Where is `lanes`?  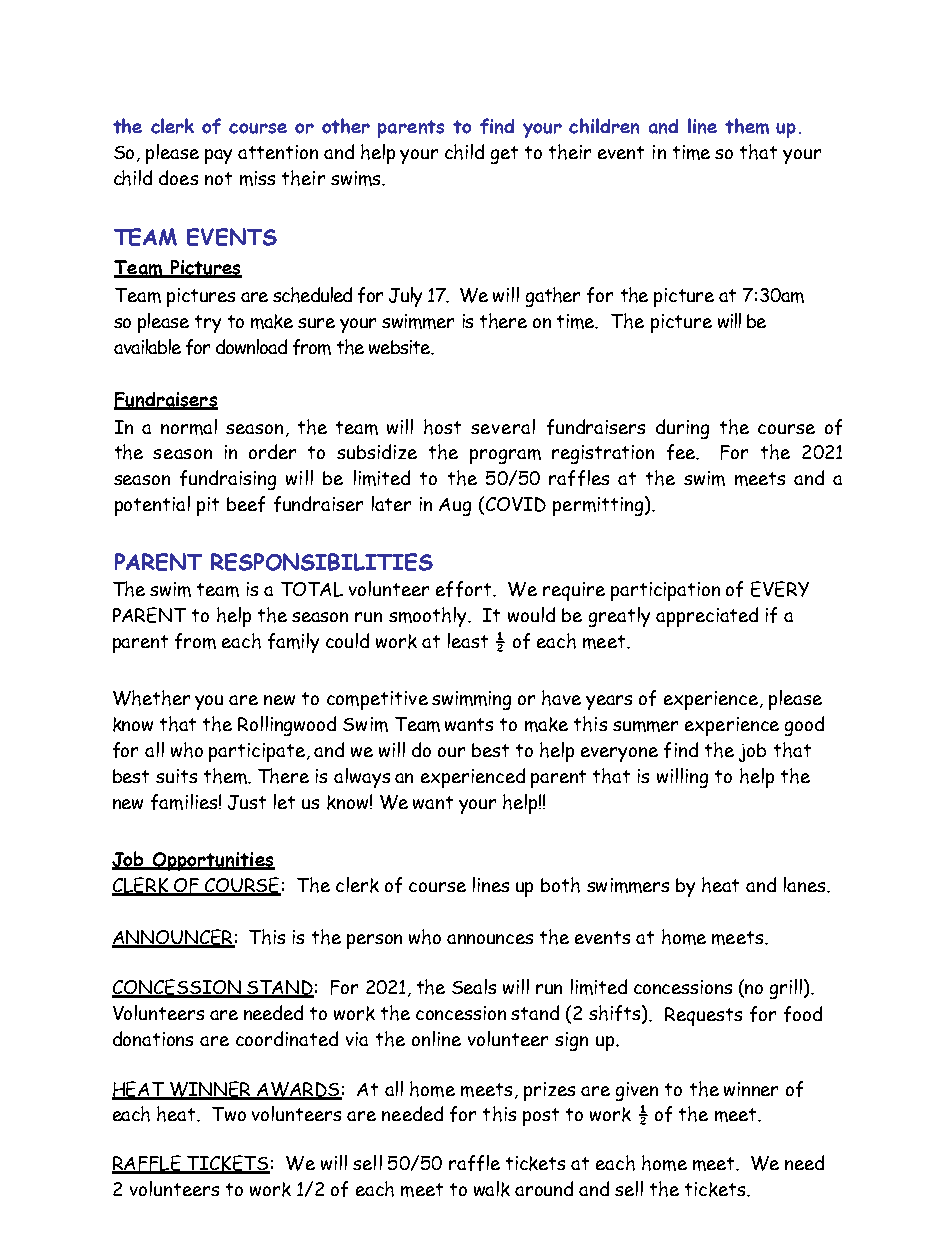 lanes is located at coordinates (806, 884).
